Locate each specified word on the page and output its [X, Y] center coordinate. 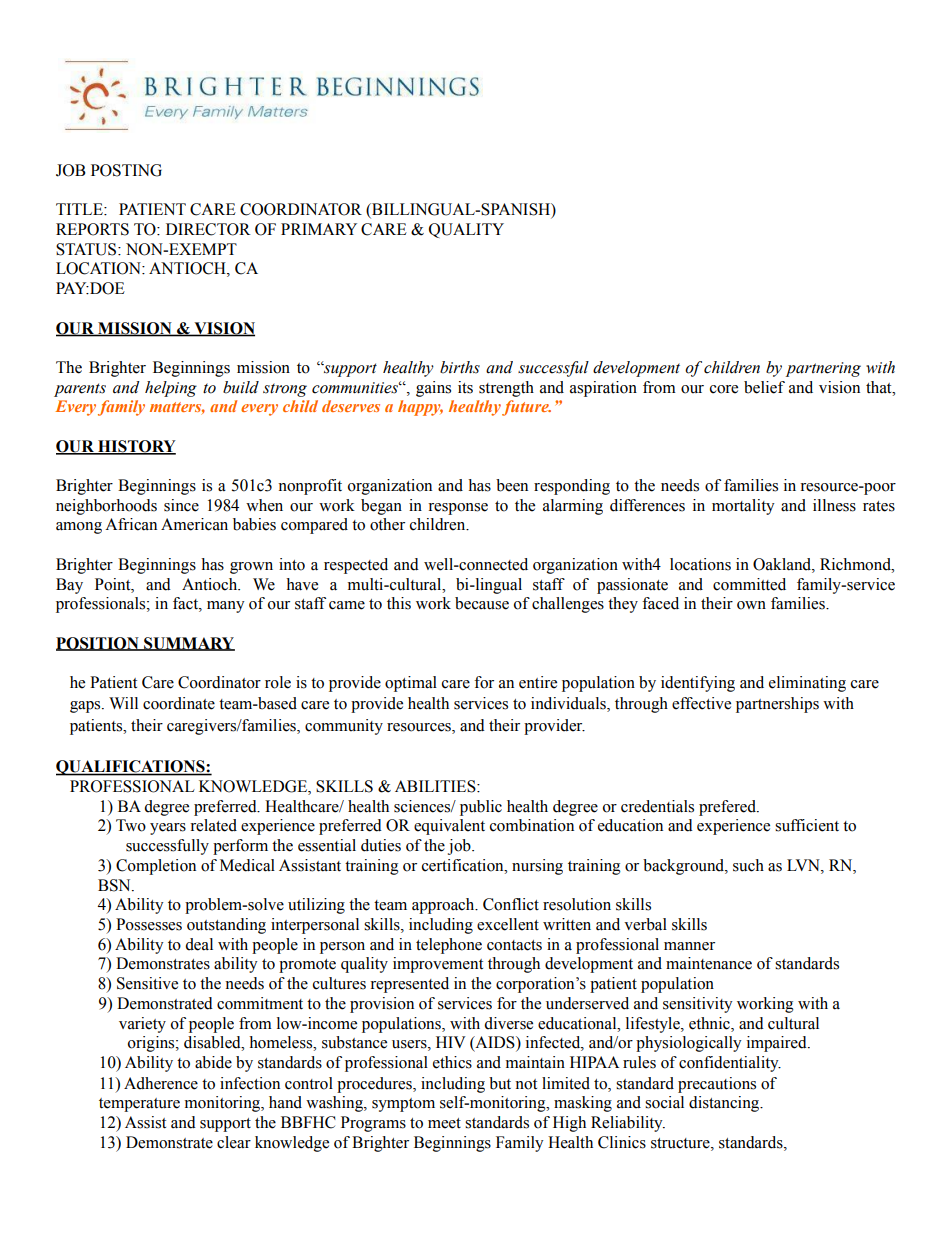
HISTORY [136, 447]
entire [538, 682]
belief [764, 387]
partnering [823, 369]
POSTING [126, 170]
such [748, 865]
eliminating [807, 684]
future [526, 408]
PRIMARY [319, 229]
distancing [725, 1104]
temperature [139, 1105]
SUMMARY [188, 644]
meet [444, 1123]
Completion [156, 867]
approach [444, 906]
